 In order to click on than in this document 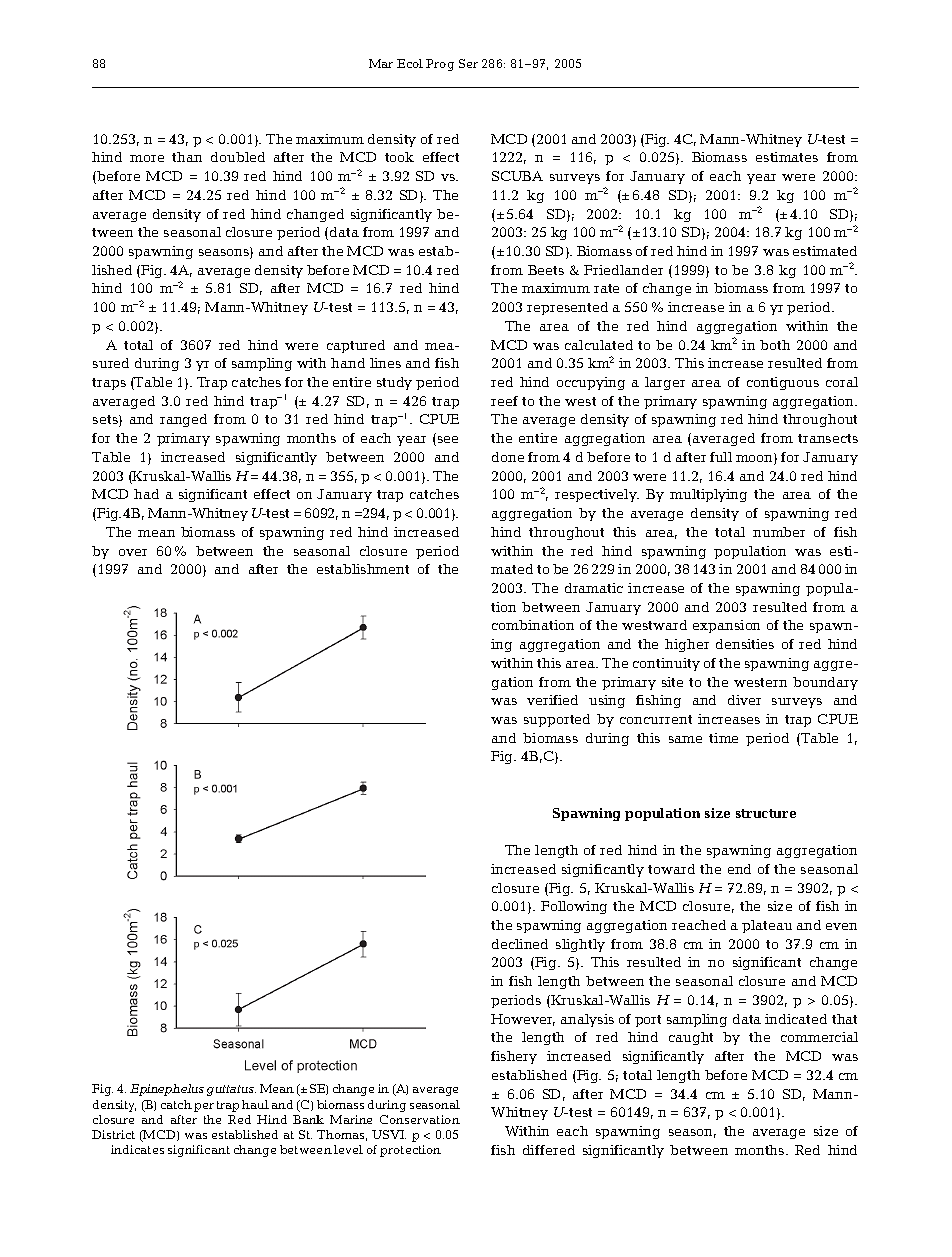, I will do `click(187, 157)`.
